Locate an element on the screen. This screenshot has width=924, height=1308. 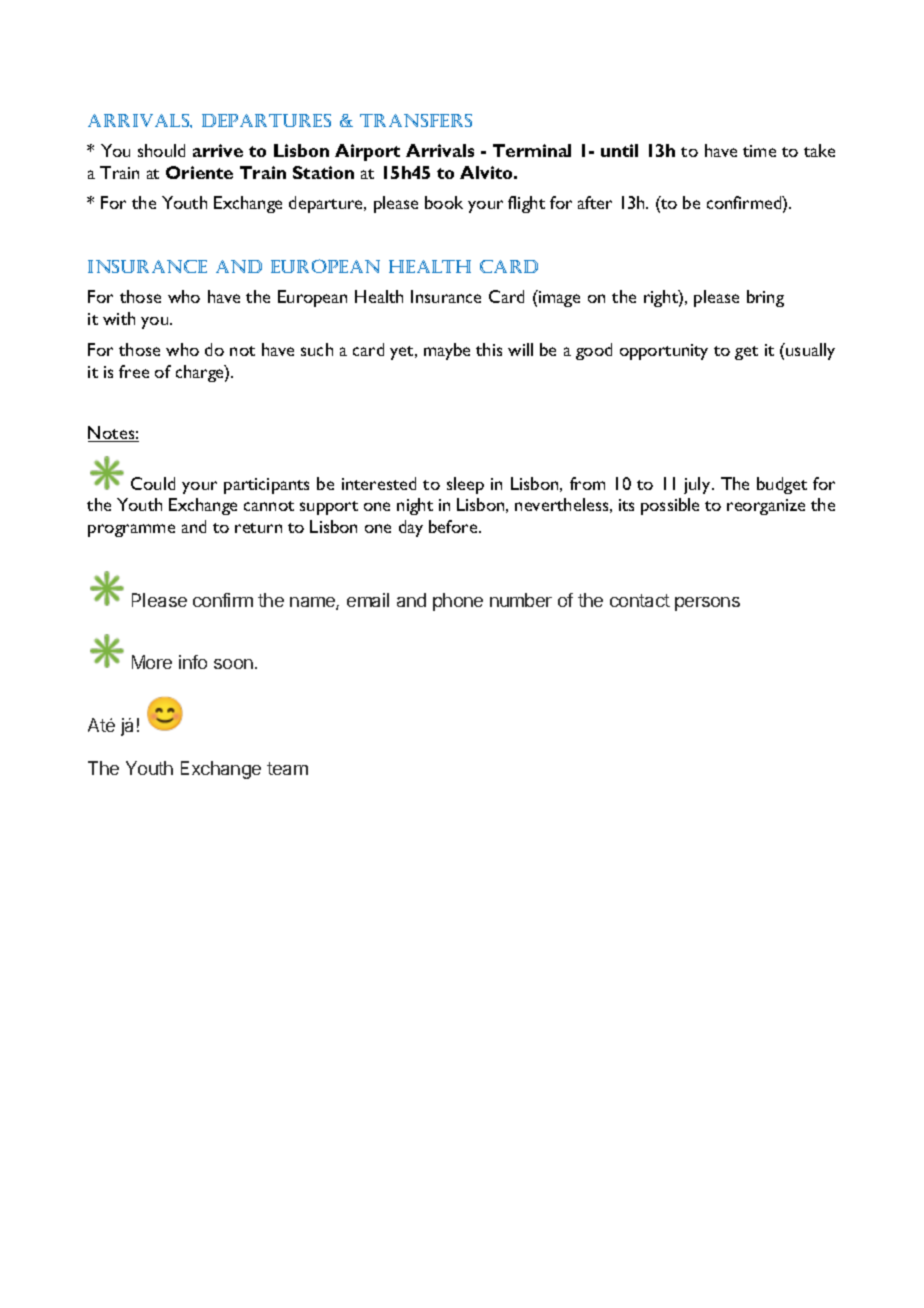
team is located at coordinates (287, 768).
